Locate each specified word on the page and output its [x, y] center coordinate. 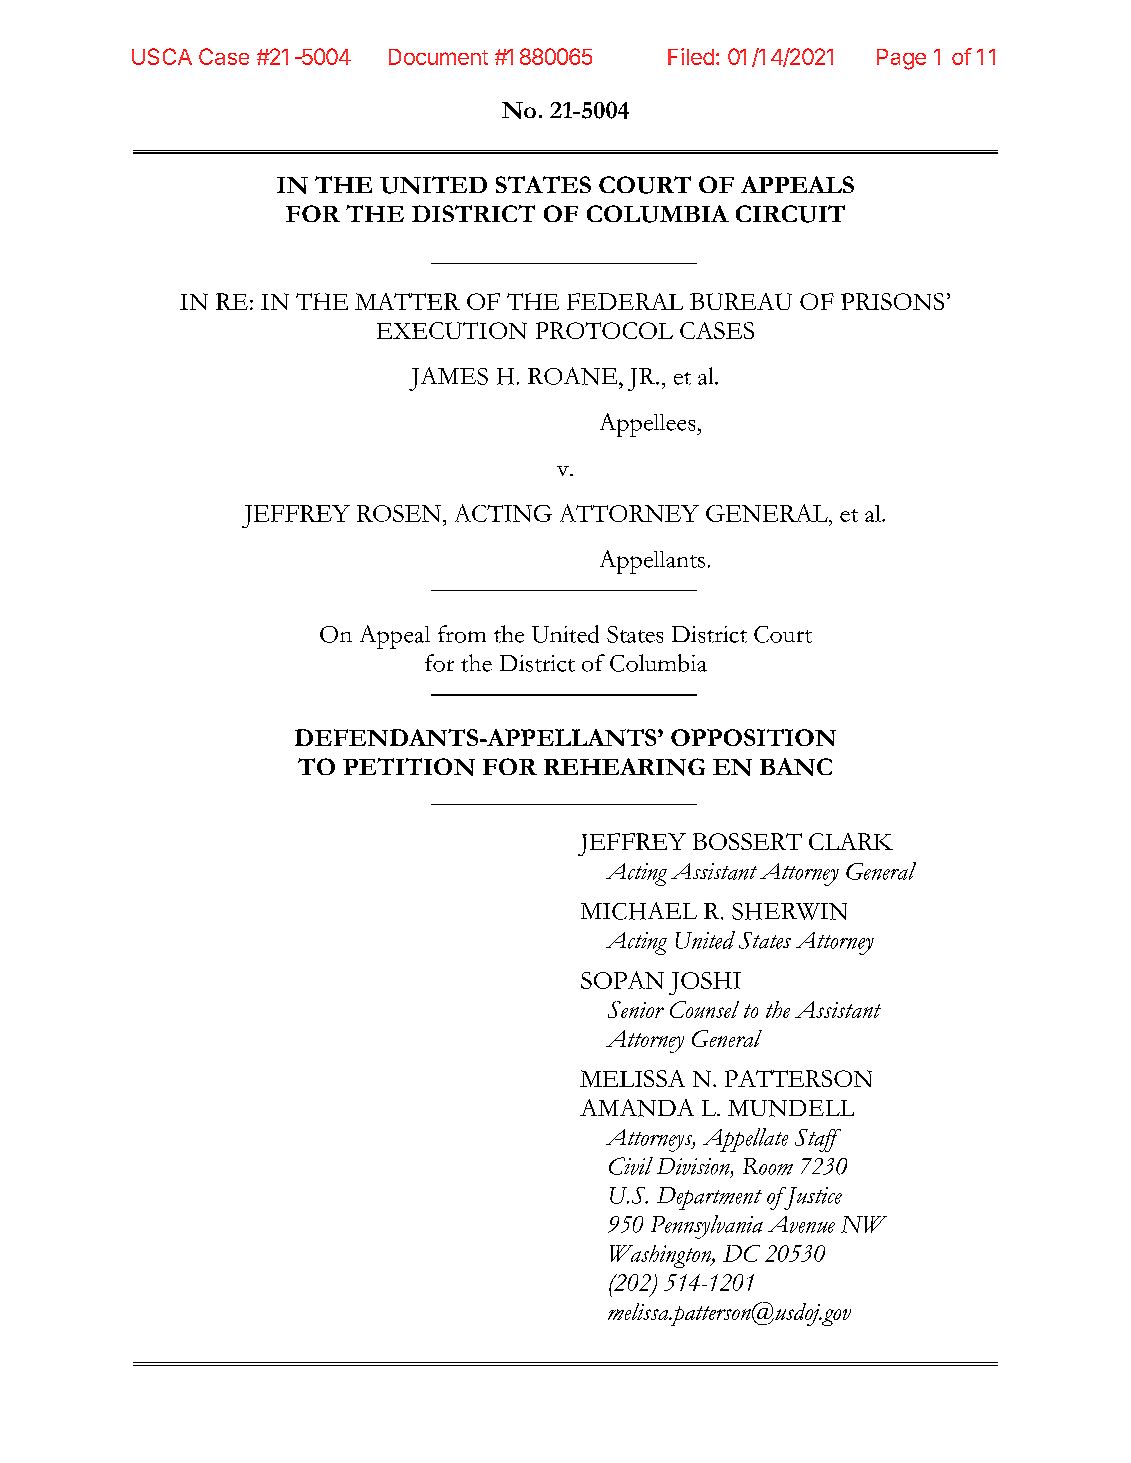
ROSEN [399, 513]
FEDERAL [625, 301]
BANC [796, 767]
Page [901, 59]
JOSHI [705, 983]
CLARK [851, 841]
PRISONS [892, 301]
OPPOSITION [753, 737]
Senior [636, 1009]
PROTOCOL [604, 330]
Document [438, 57]
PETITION [409, 767]
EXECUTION [452, 330]
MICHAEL [639, 911]
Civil [631, 1166]
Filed [691, 56]
